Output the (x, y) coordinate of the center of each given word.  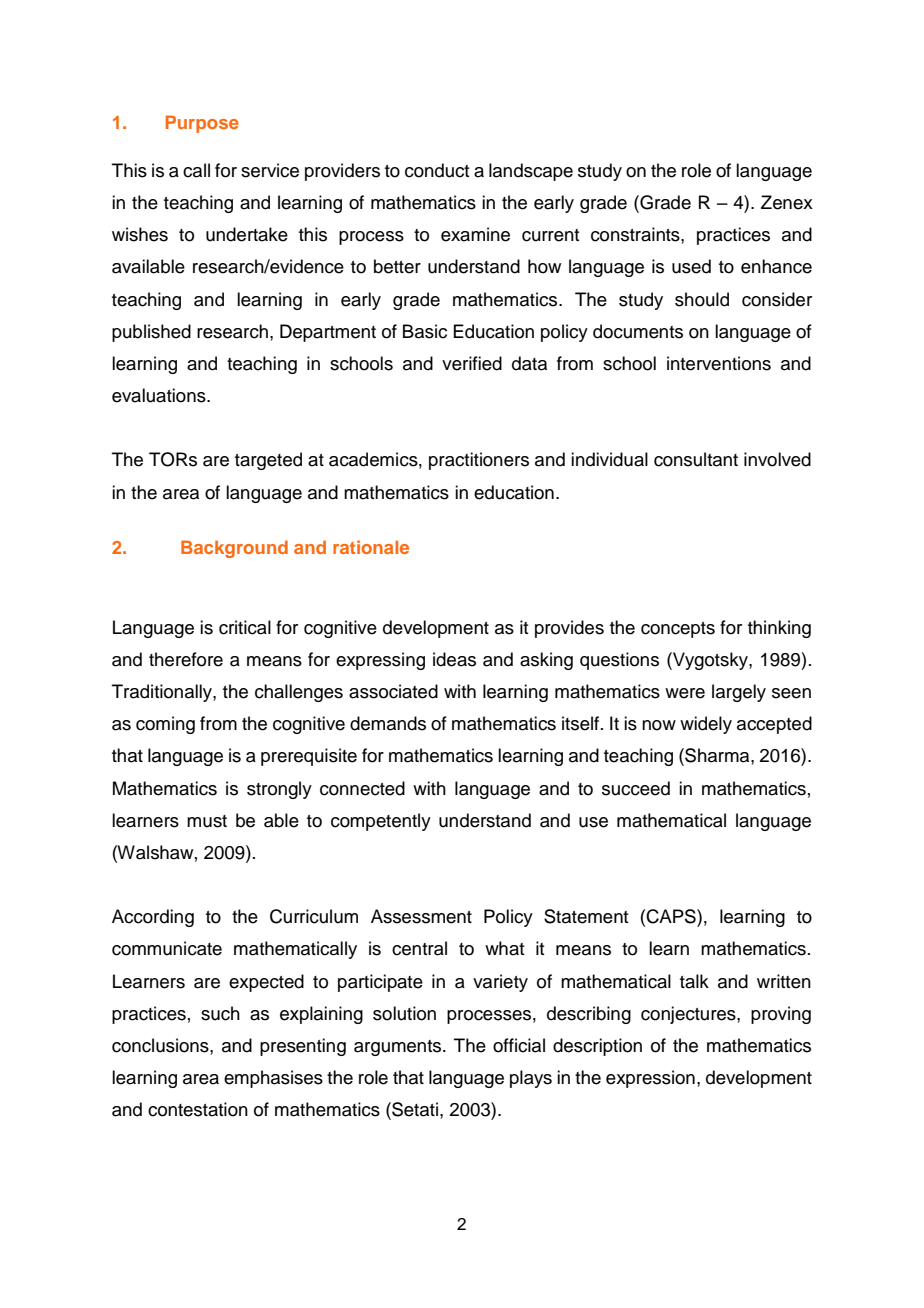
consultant (696, 459)
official (519, 1045)
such (220, 1013)
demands (388, 723)
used (691, 266)
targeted (268, 461)
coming (165, 725)
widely (706, 725)
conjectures (689, 1015)
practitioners (479, 461)
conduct (437, 170)
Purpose (202, 124)
